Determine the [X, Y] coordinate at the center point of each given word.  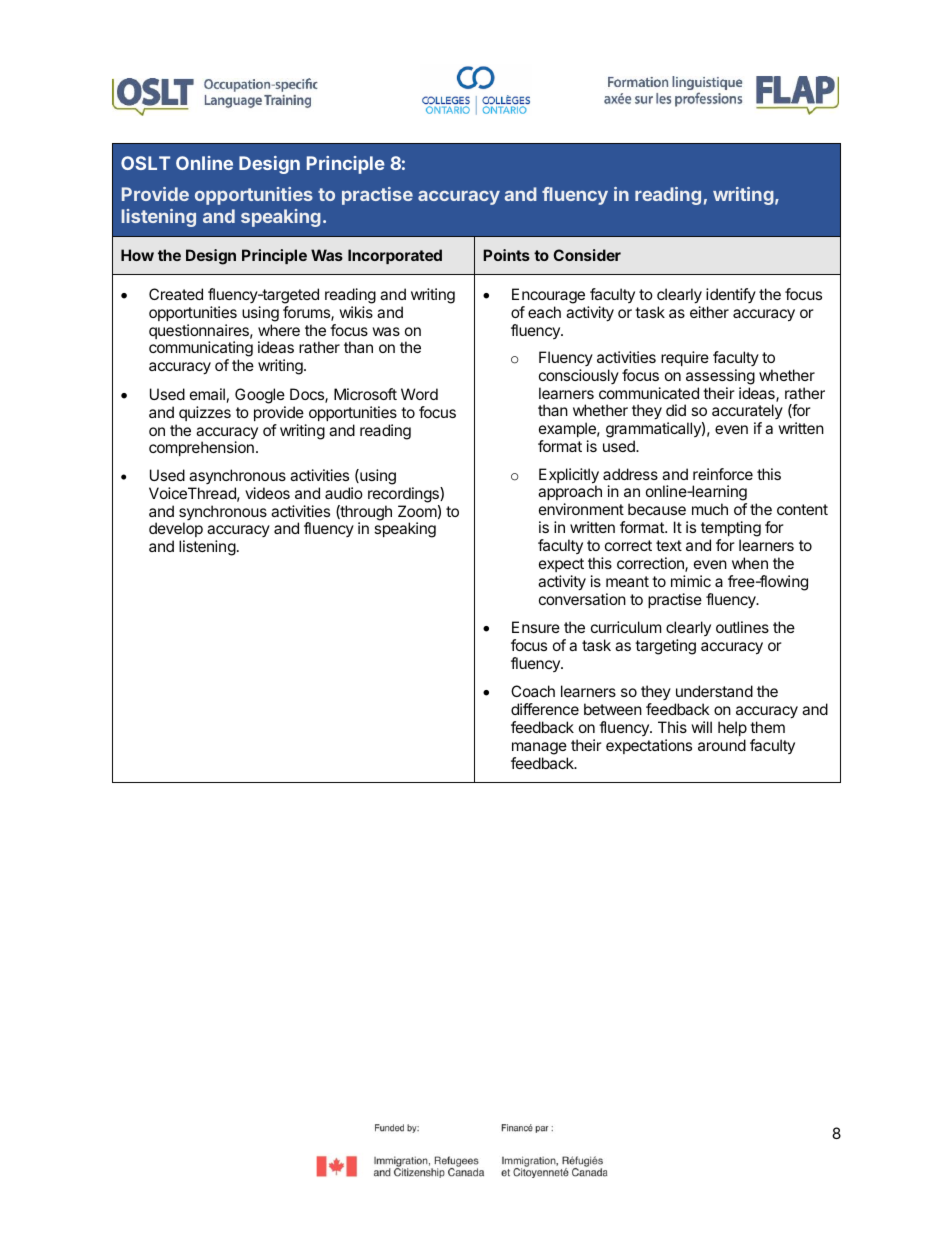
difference [545, 709]
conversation [582, 599]
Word [419, 394]
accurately [747, 413]
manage [539, 748]
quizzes [205, 413]
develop [176, 531]
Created [176, 294]
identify [731, 295]
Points [506, 255]
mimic [691, 581]
